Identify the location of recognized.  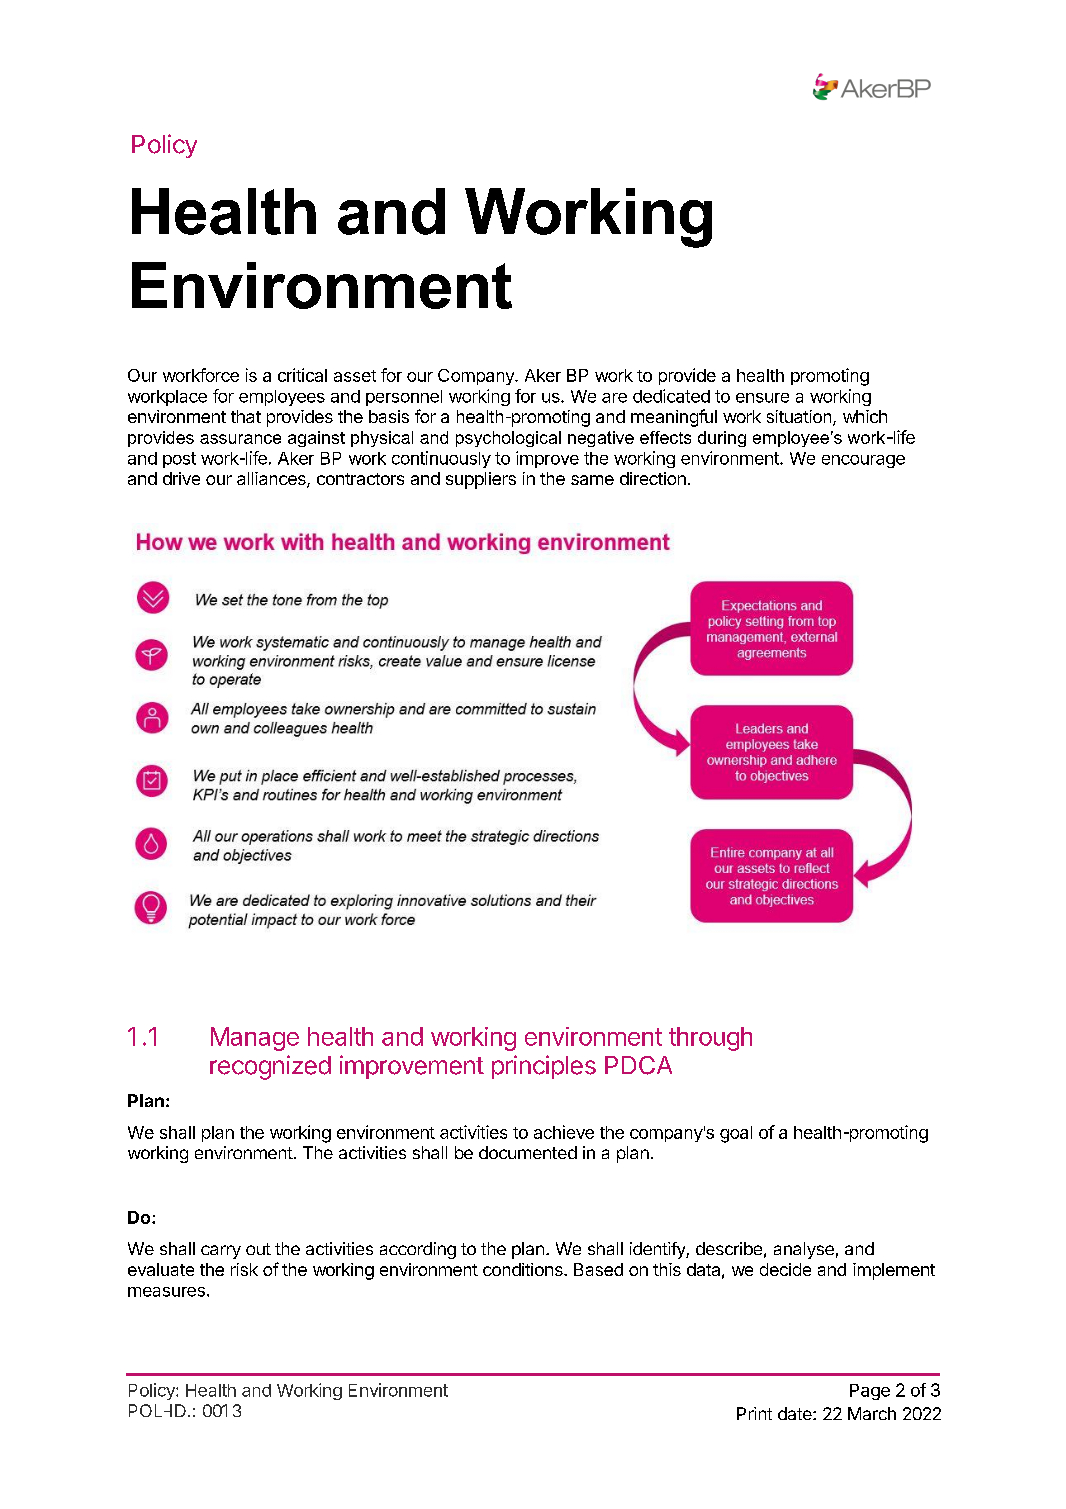
(270, 1067).
